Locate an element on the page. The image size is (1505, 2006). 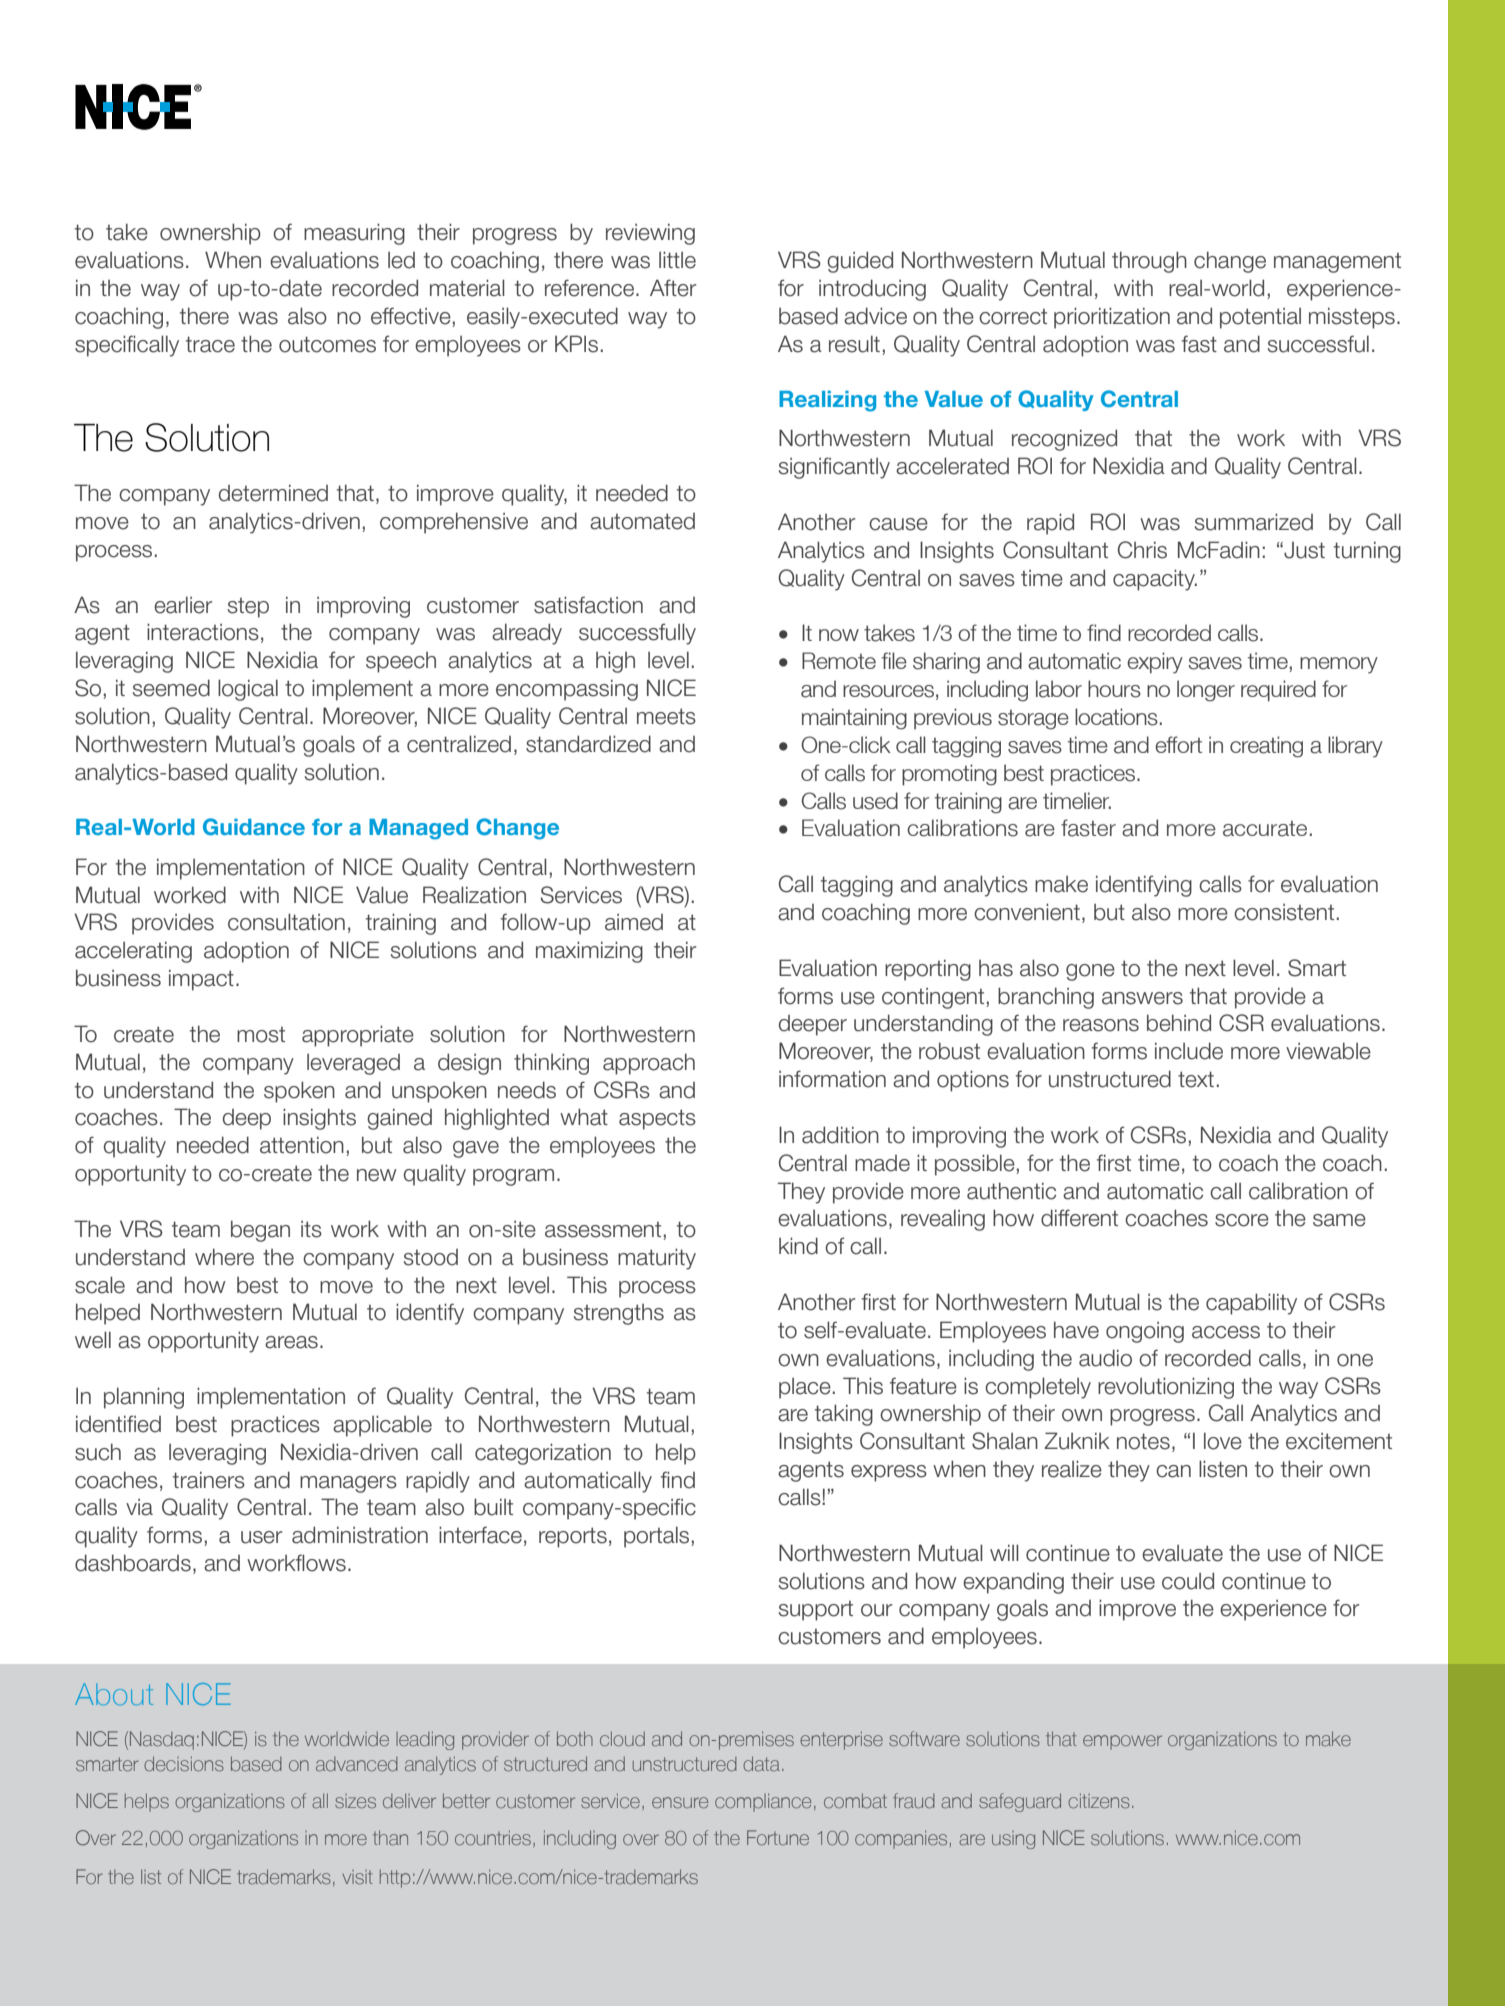
trainers is located at coordinates (209, 1480).
